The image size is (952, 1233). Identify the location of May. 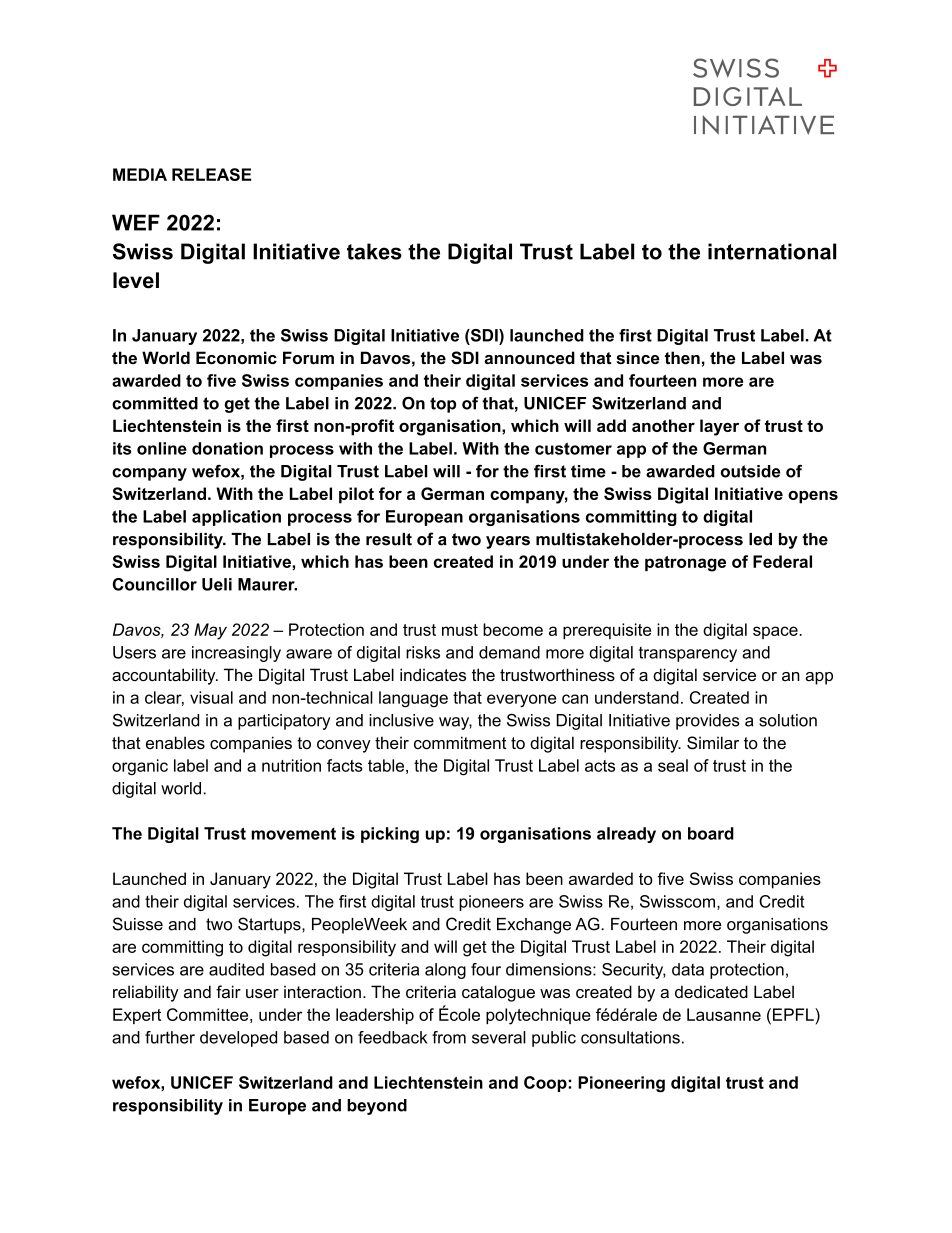
(210, 631).
